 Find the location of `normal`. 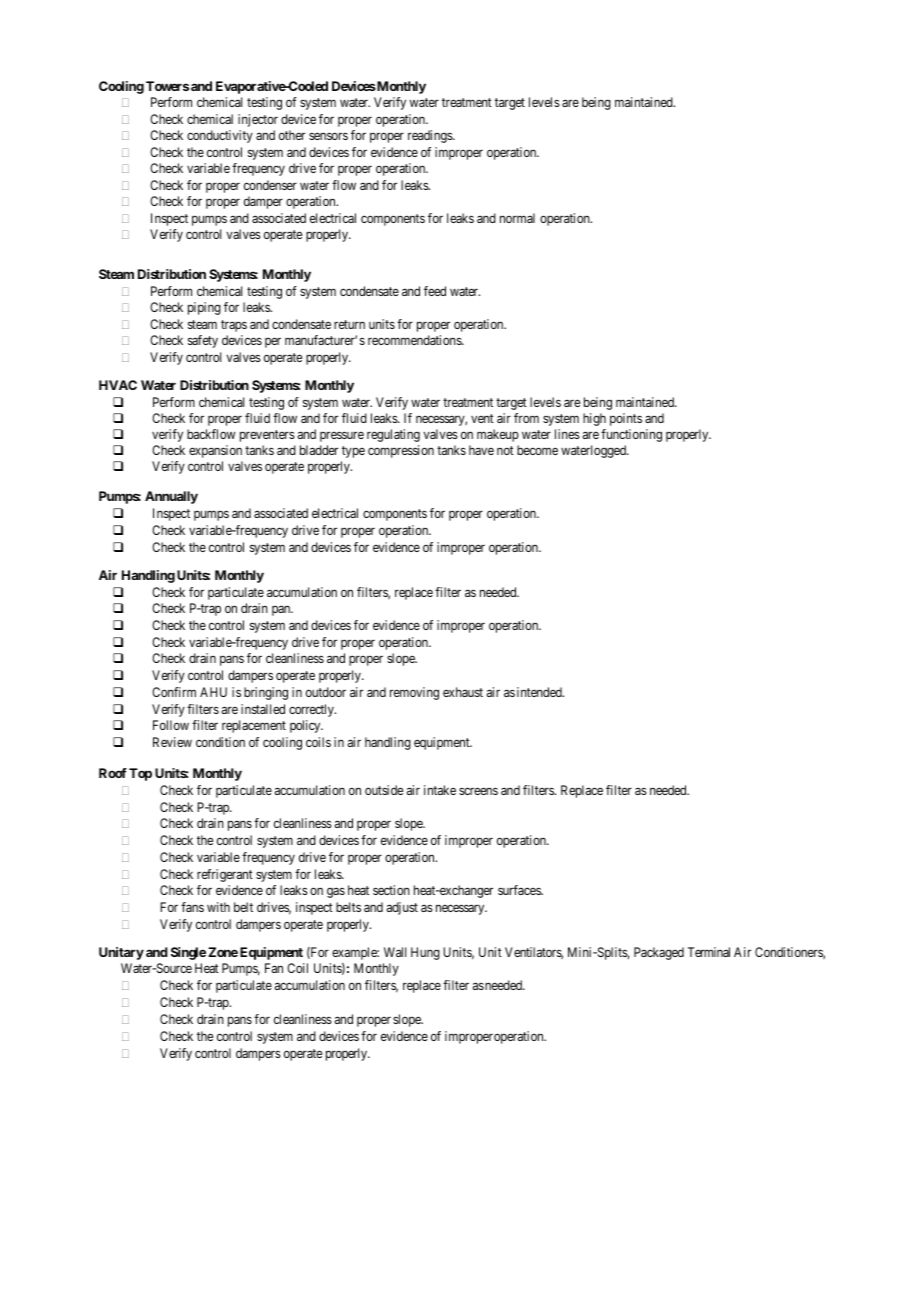

normal is located at coordinates (517, 218).
